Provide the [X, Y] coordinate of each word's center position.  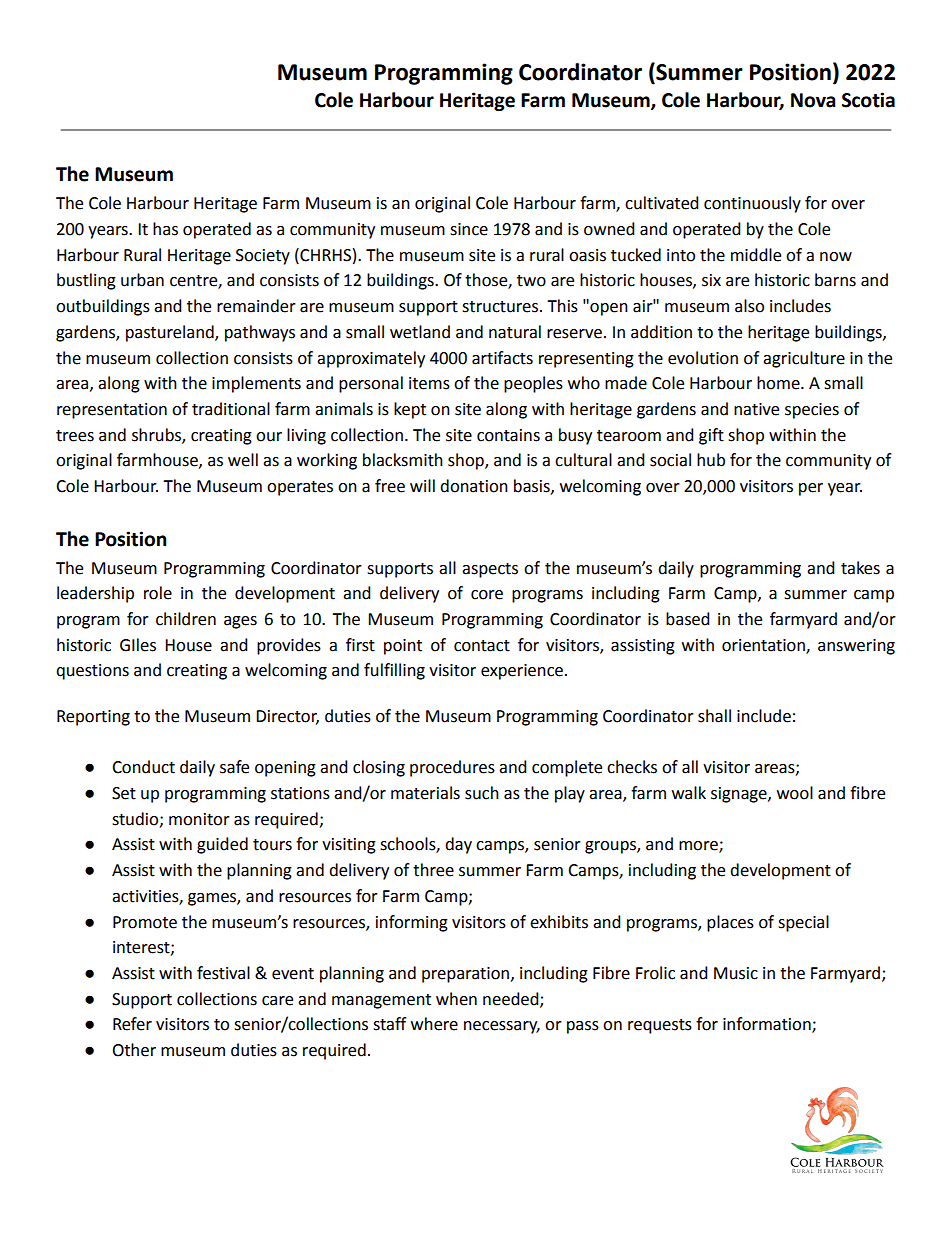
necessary [502, 1027]
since [469, 229]
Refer [132, 1024]
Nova [813, 100]
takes [860, 568]
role [158, 593]
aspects [490, 570]
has [165, 229]
